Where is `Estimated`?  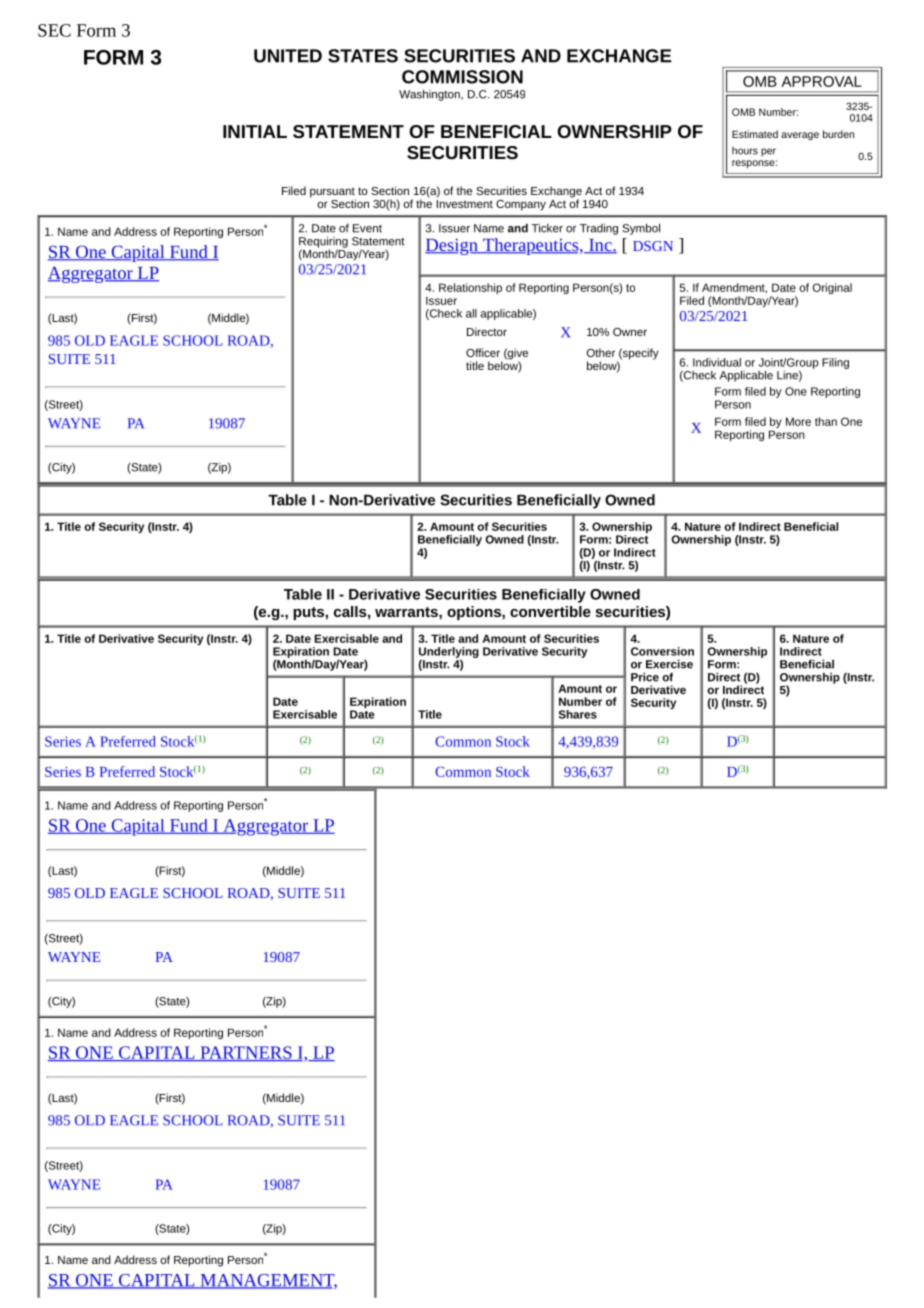
Estimated is located at coordinates (755, 134).
